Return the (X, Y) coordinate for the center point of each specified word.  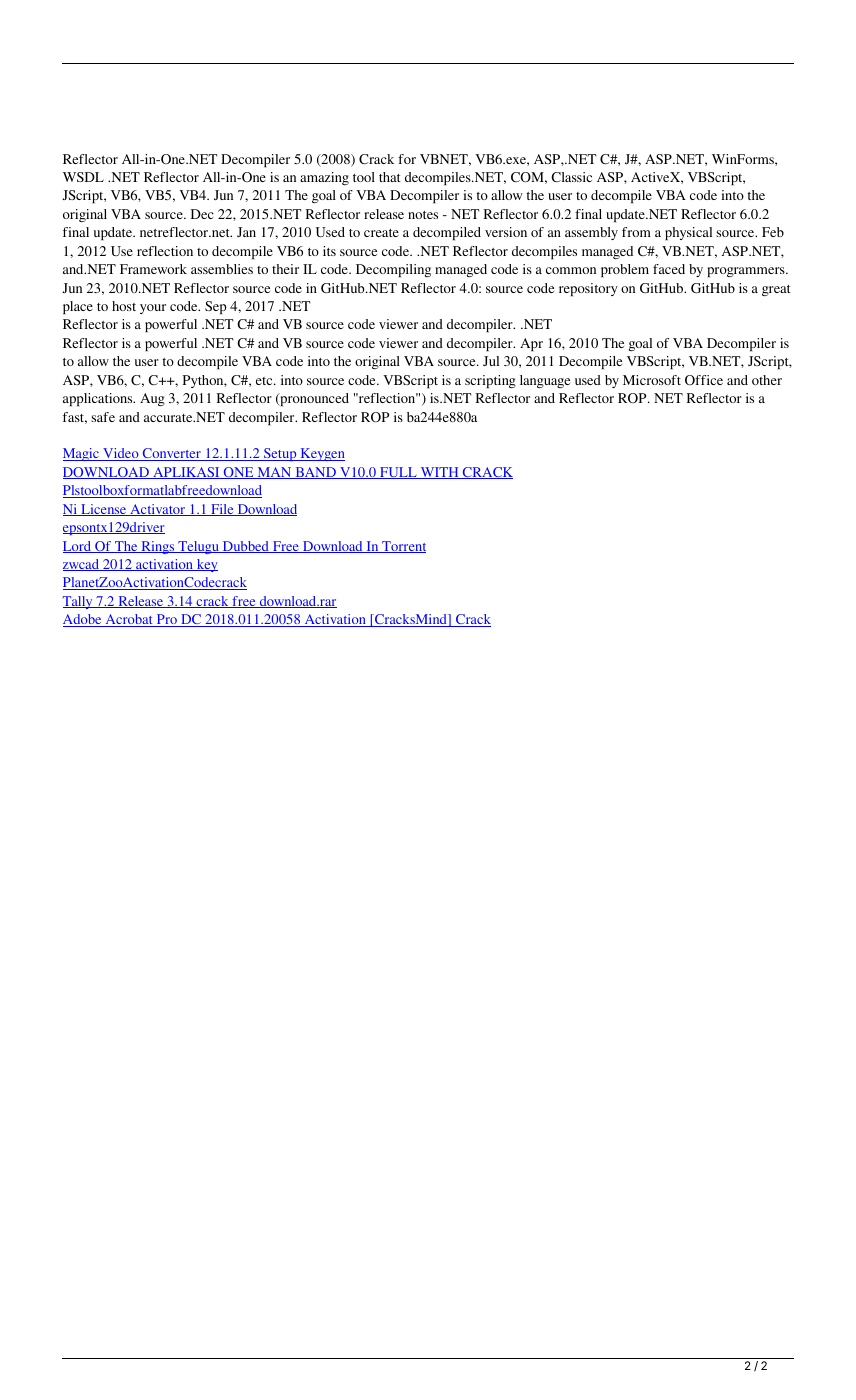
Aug (152, 399)
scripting (490, 381)
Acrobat (129, 620)
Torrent (403, 547)
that (390, 177)
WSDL (83, 177)
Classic (571, 177)
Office (704, 380)
